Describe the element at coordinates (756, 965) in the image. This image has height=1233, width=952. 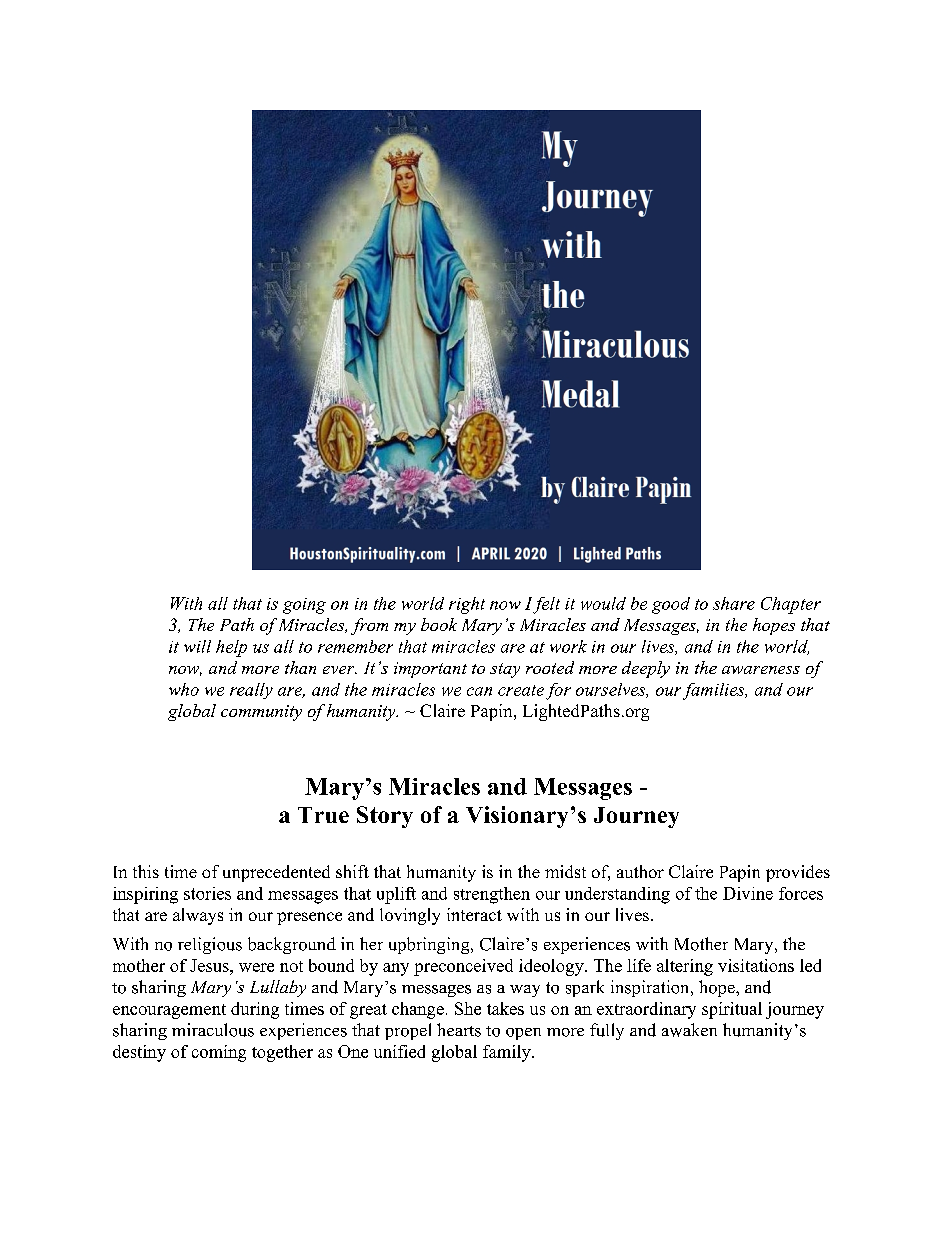
I see `visitations` at that location.
